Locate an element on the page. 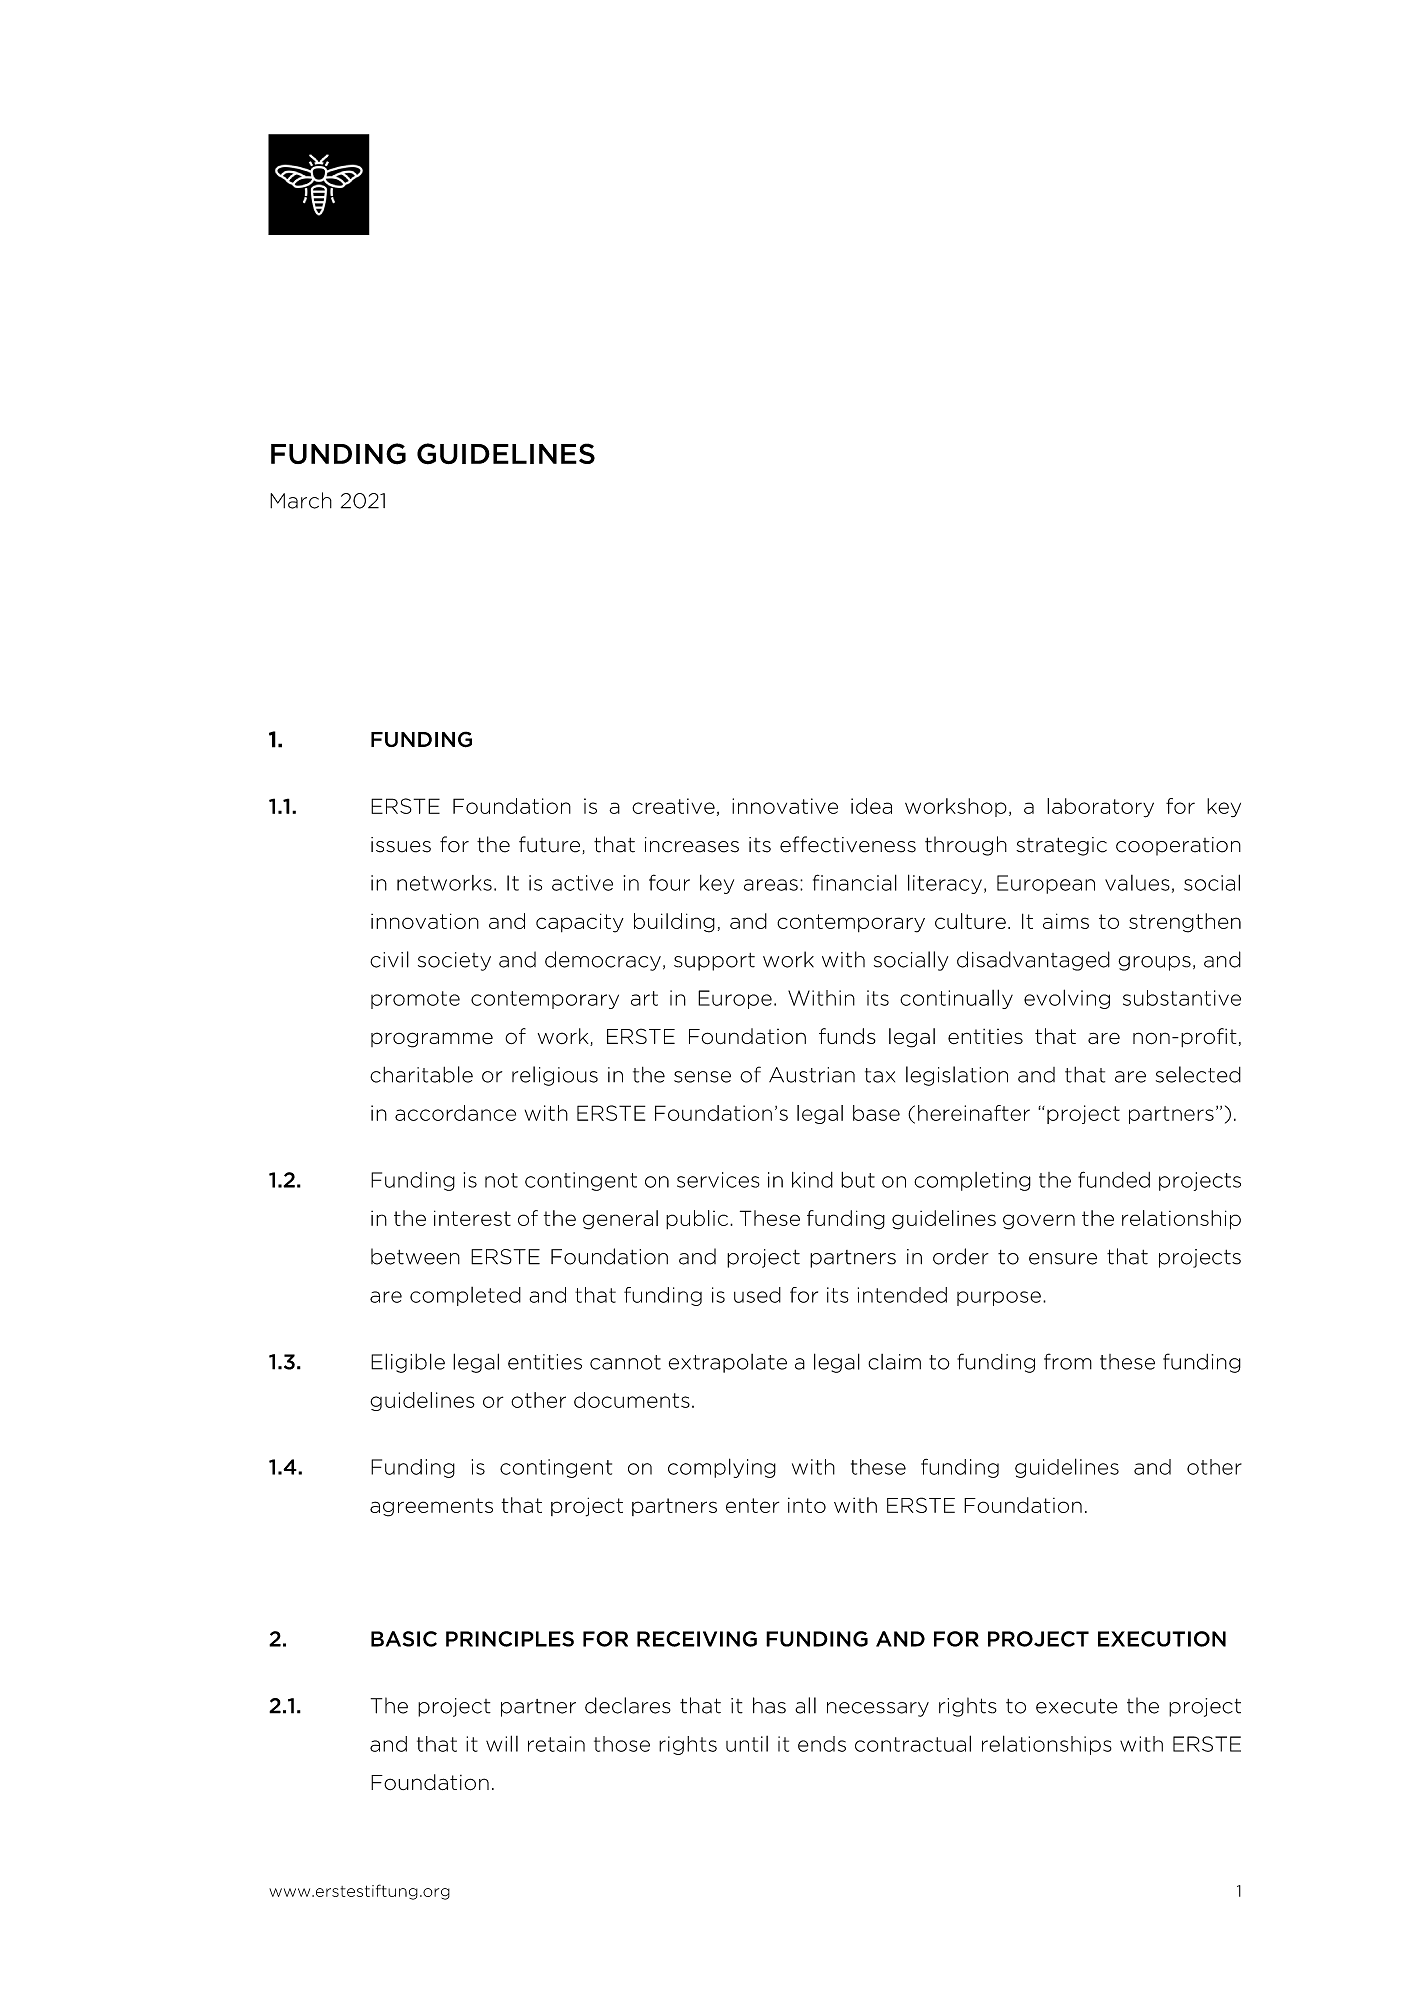 This document has height=1994, width=1410. used is located at coordinates (757, 1295).
